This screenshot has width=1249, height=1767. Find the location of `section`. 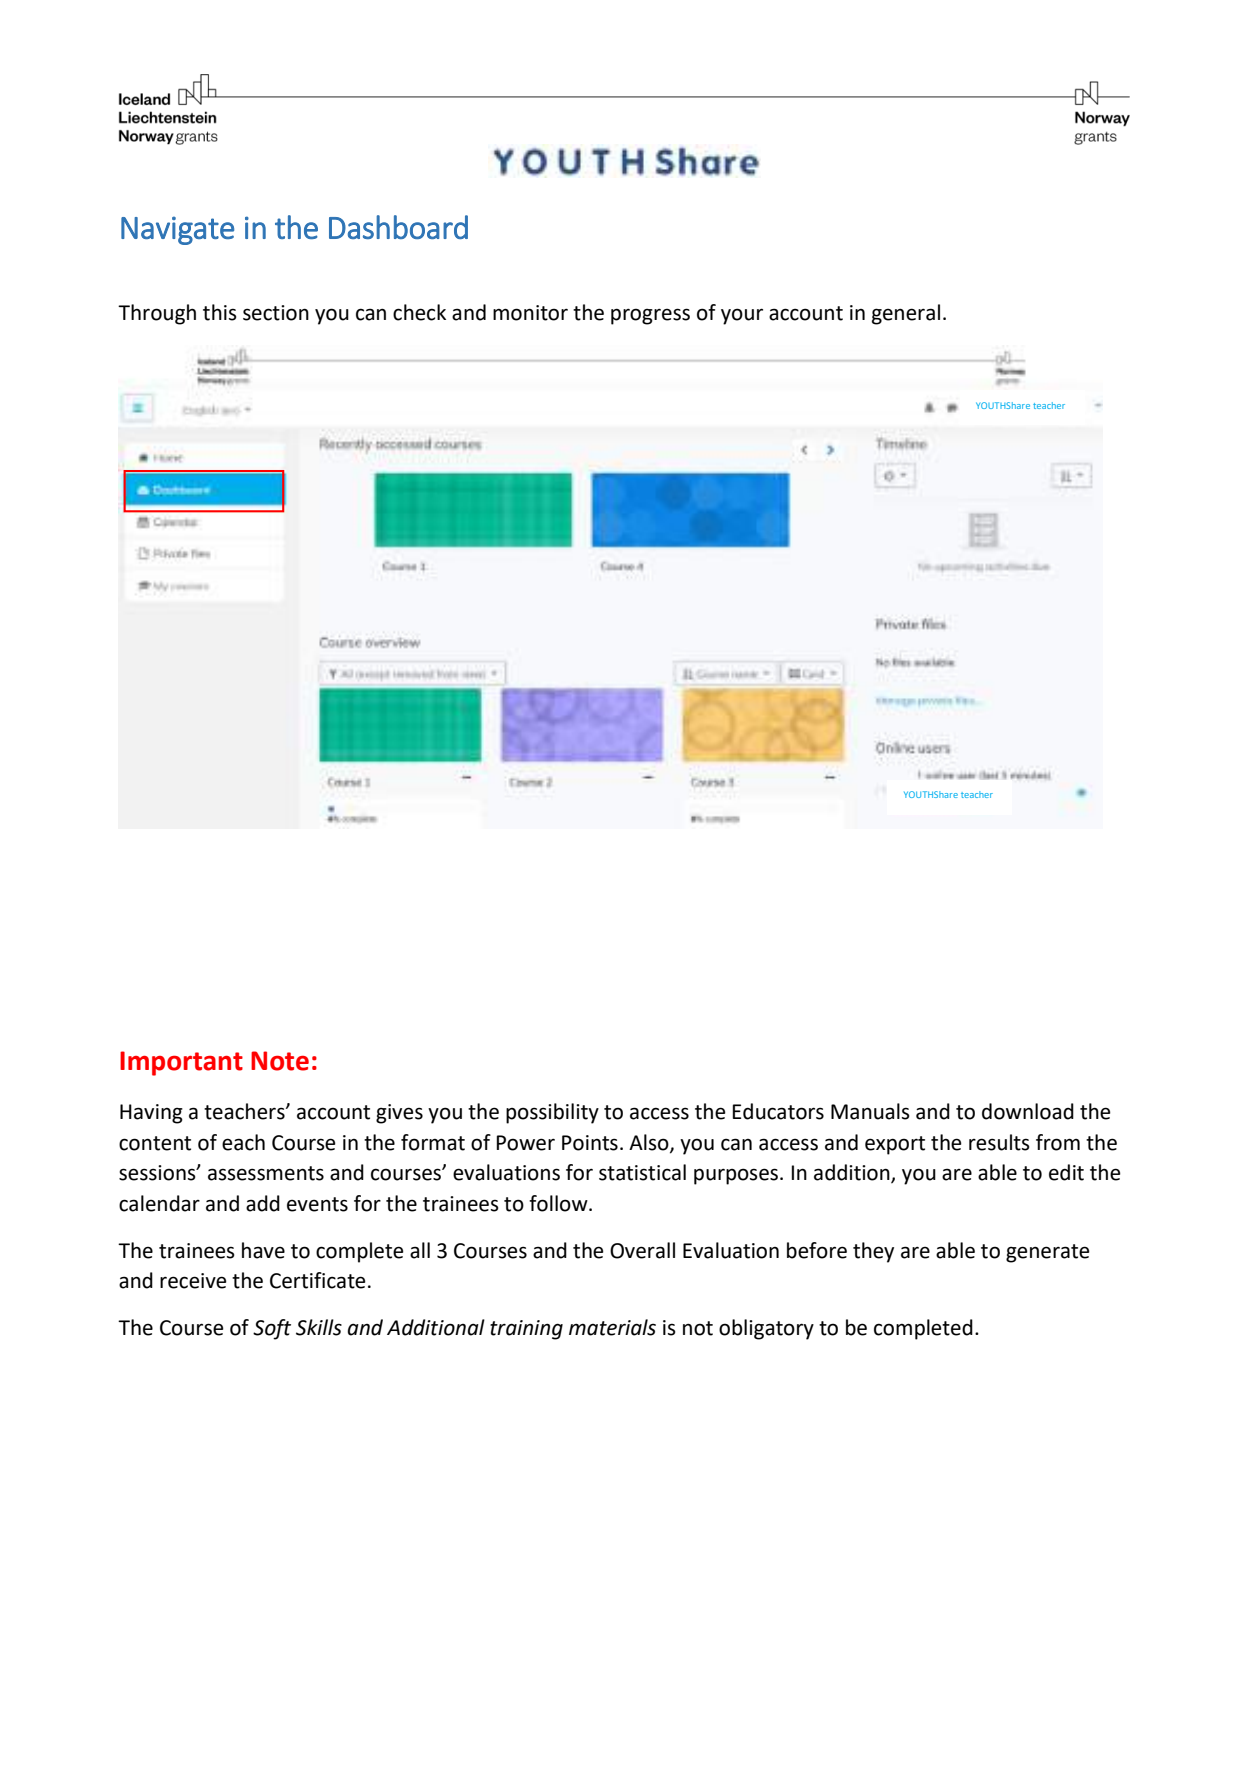

section is located at coordinates (276, 313).
